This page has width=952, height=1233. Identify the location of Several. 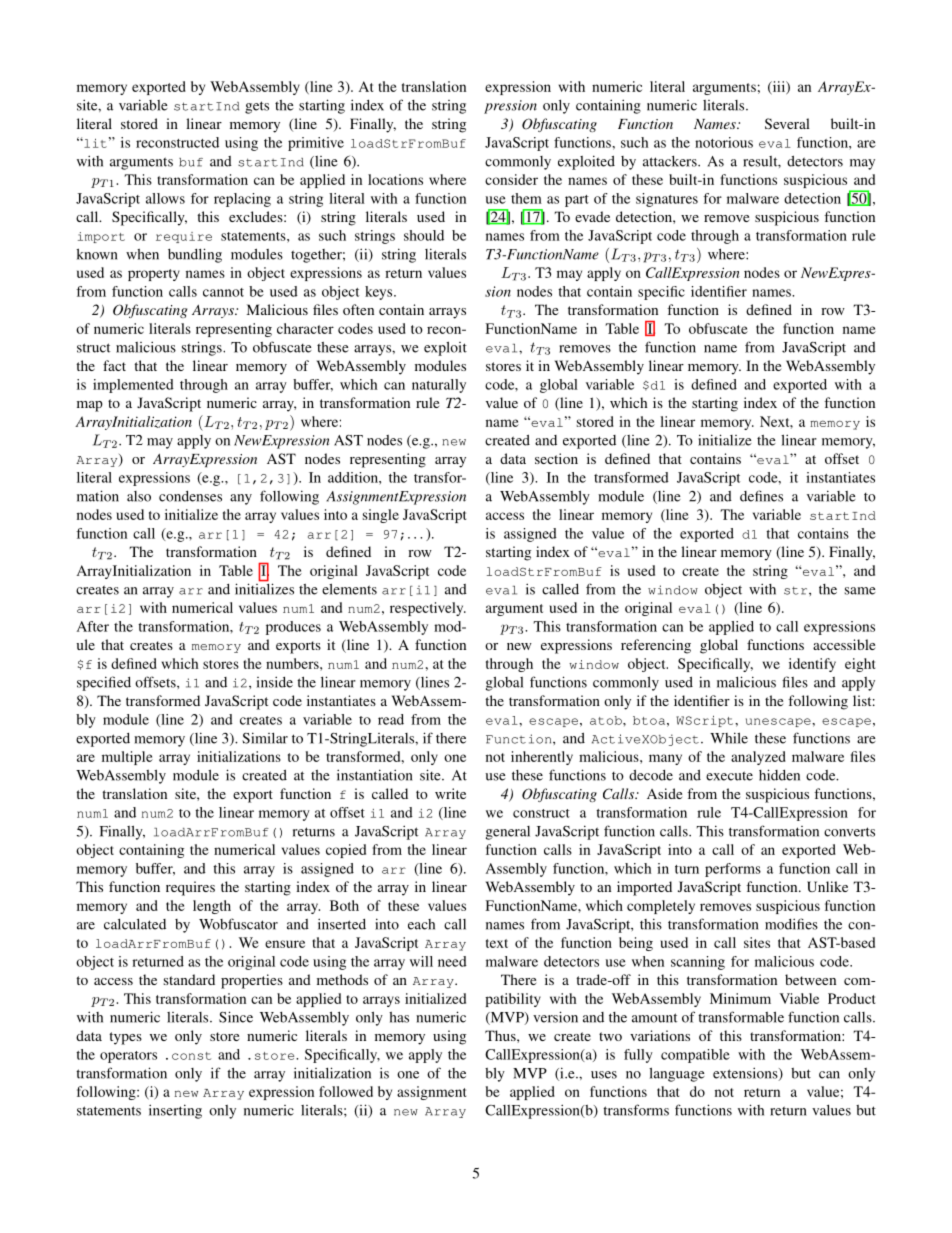
(787, 123).
